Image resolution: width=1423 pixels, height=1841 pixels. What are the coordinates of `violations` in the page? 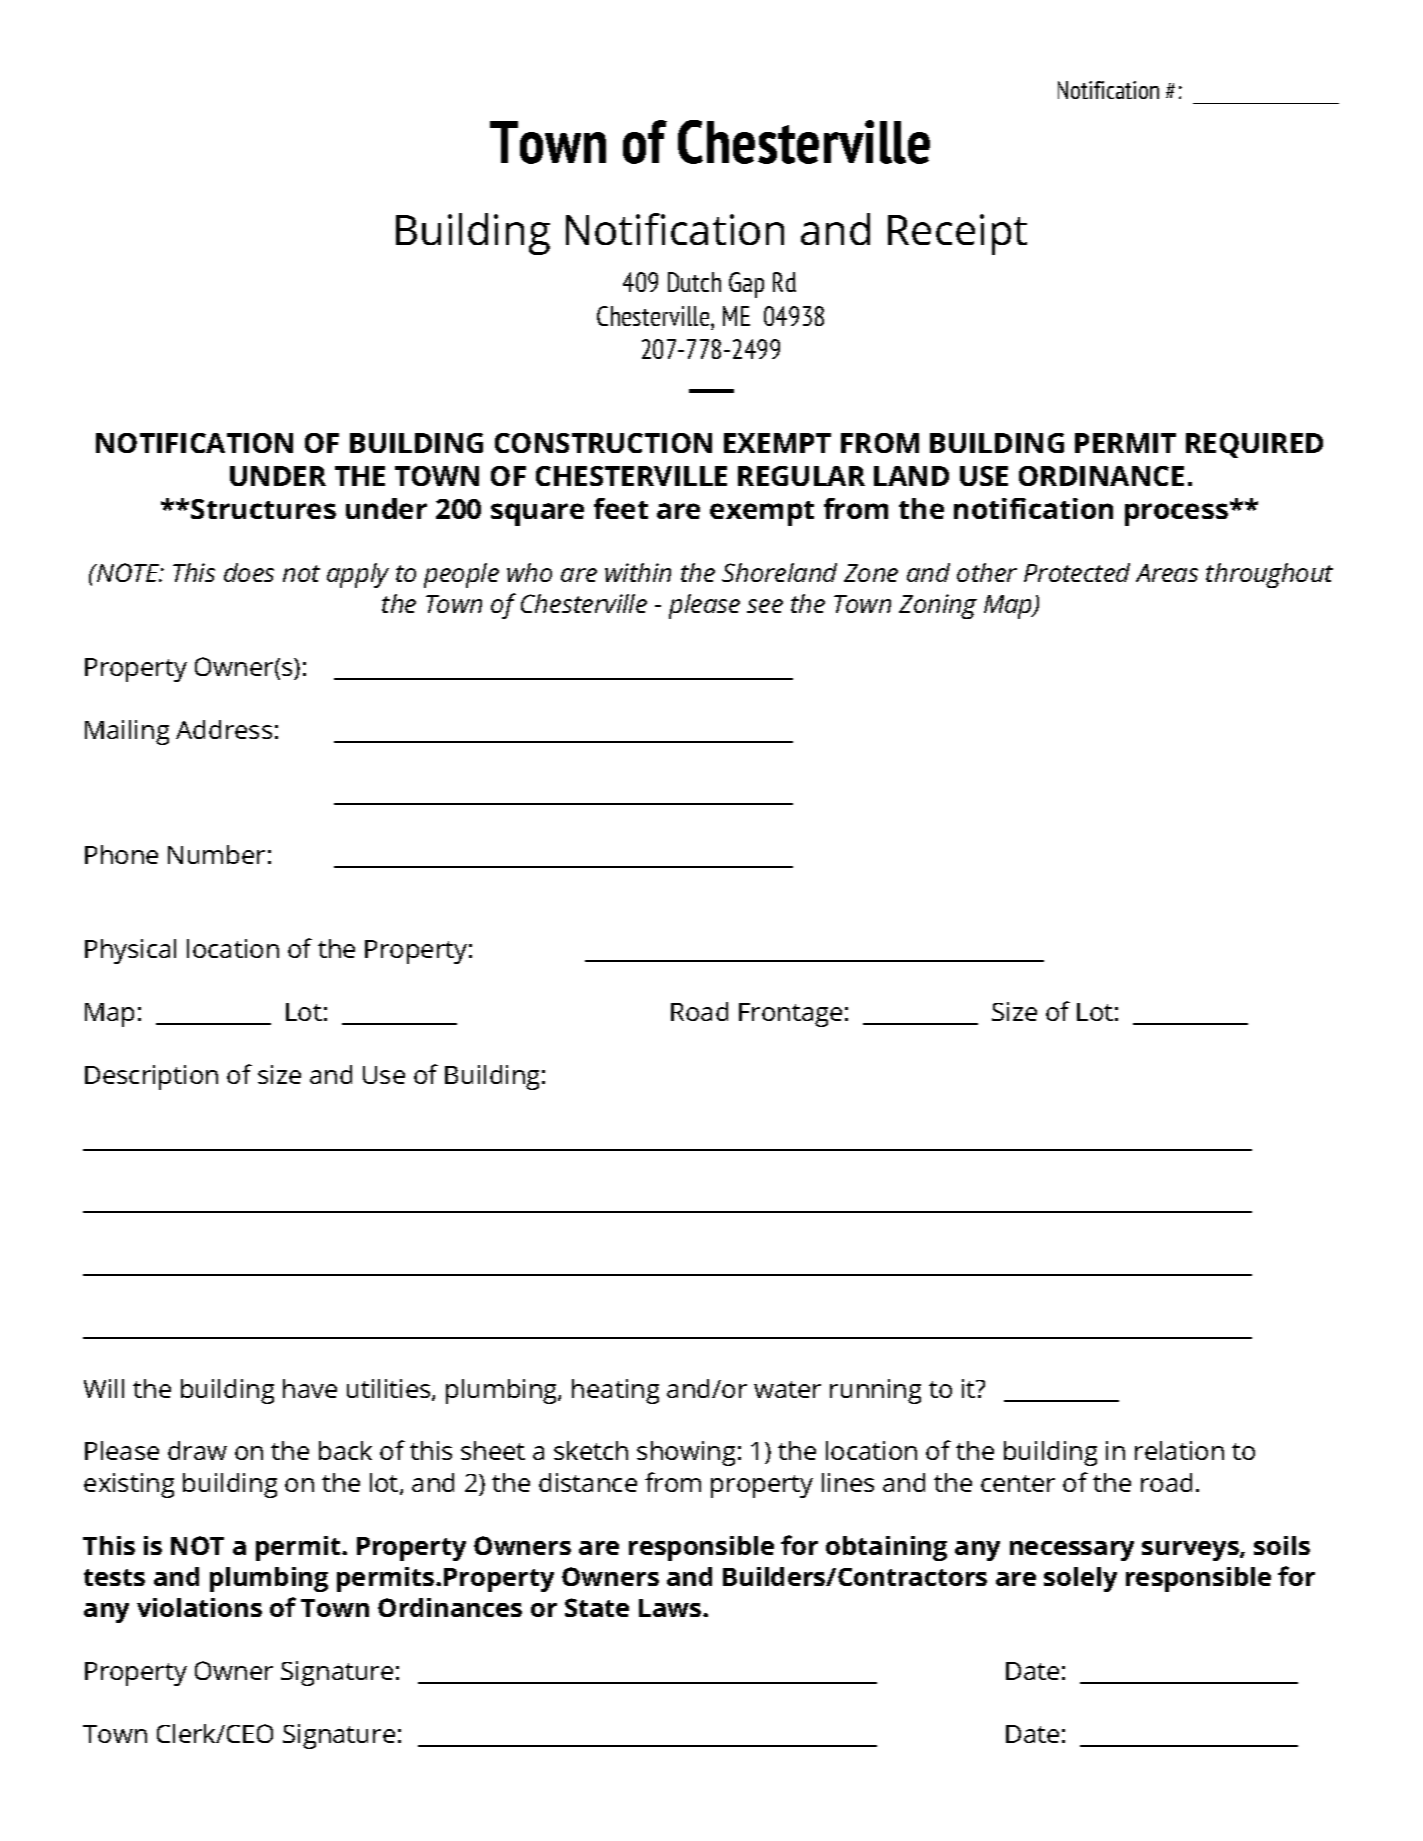 It's located at (199, 1607).
